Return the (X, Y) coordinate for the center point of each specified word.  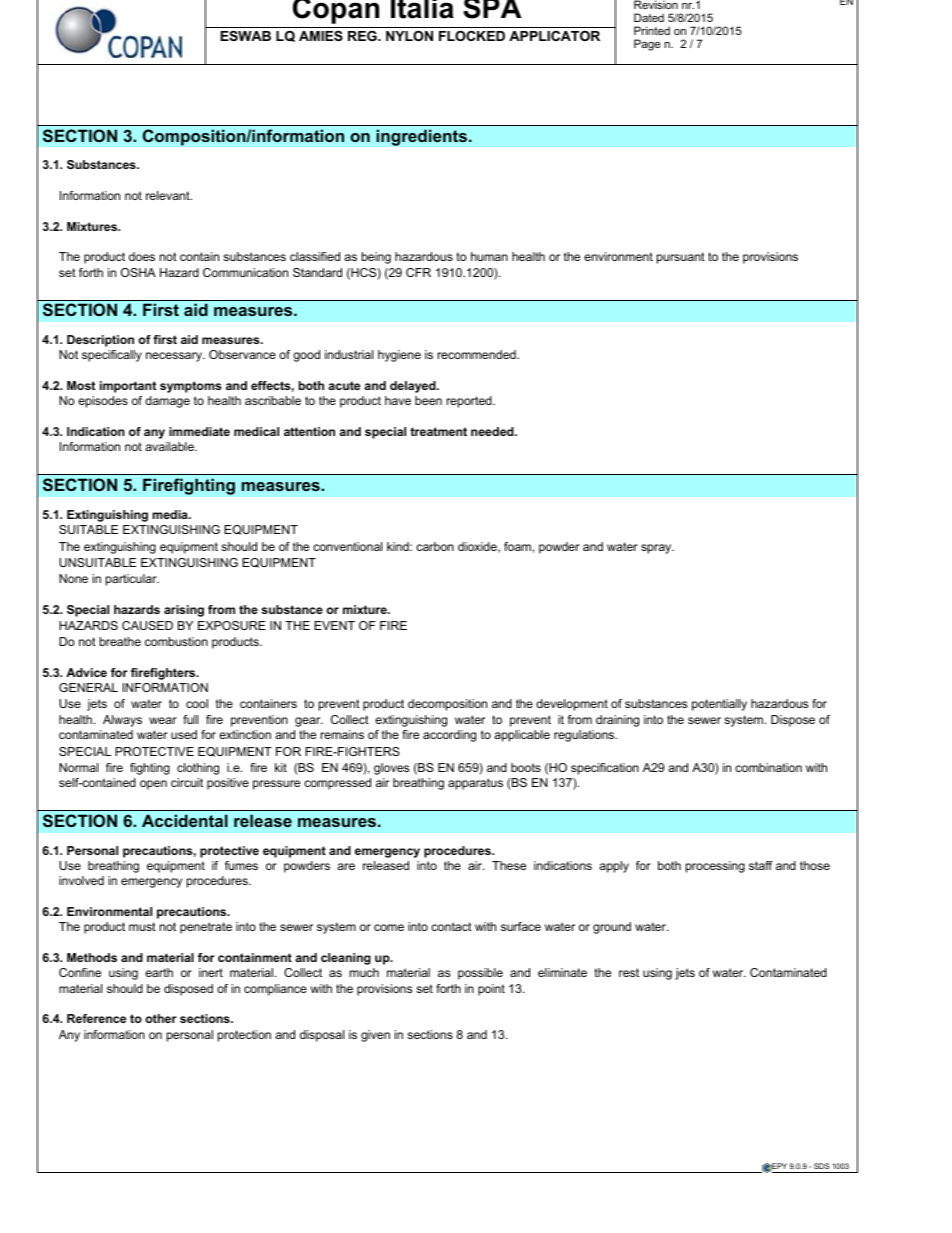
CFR (418, 272)
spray (657, 549)
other (161, 1018)
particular (132, 580)
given (375, 1036)
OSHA (138, 272)
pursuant (681, 258)
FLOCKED (472, 36)
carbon (435, 546)
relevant (169, 195)
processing (715, 867)
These (509, 865)
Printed (652, 30)
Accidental (185, 820)
